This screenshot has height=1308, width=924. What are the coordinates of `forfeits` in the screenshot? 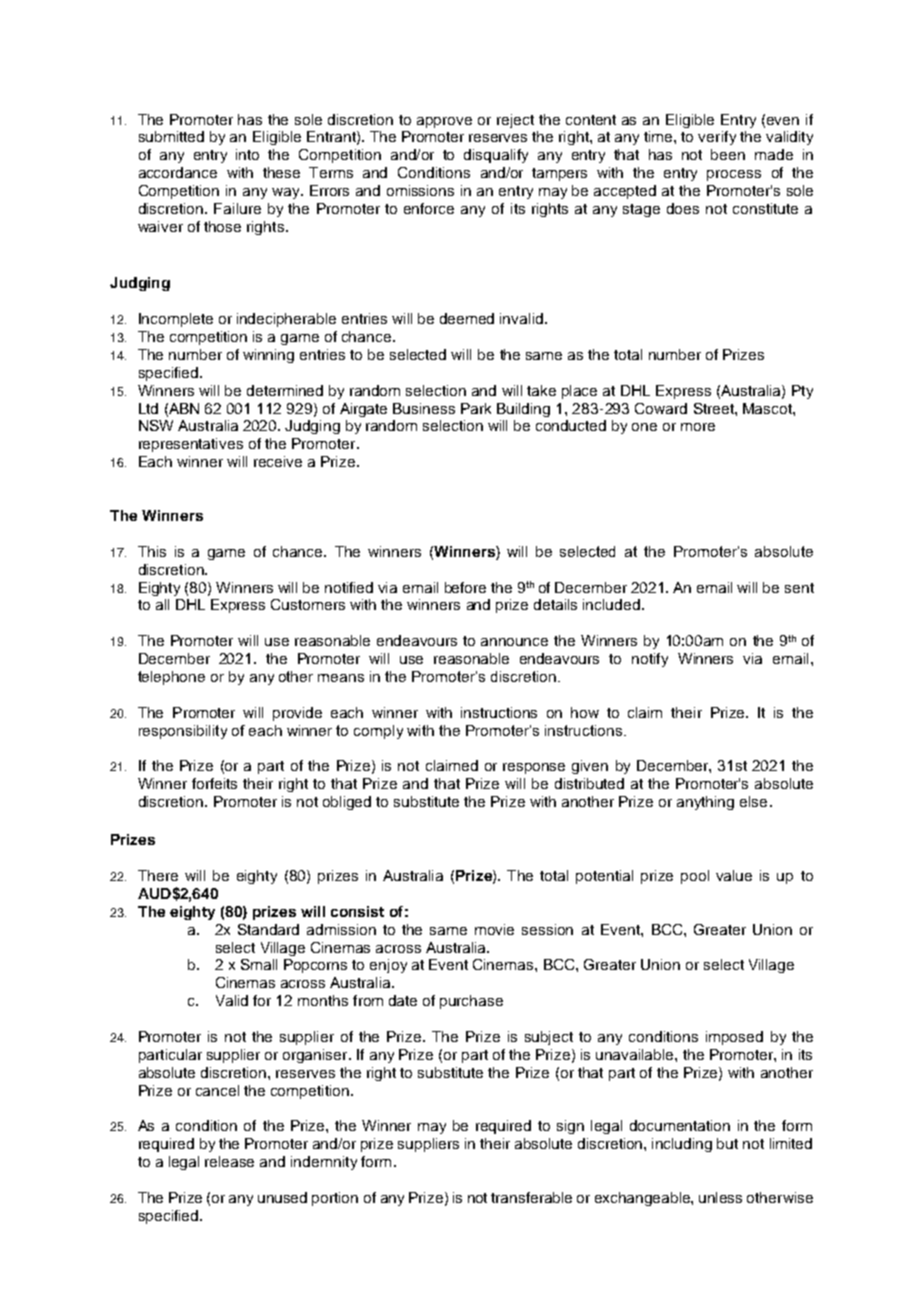 It's located at (214, 783).
